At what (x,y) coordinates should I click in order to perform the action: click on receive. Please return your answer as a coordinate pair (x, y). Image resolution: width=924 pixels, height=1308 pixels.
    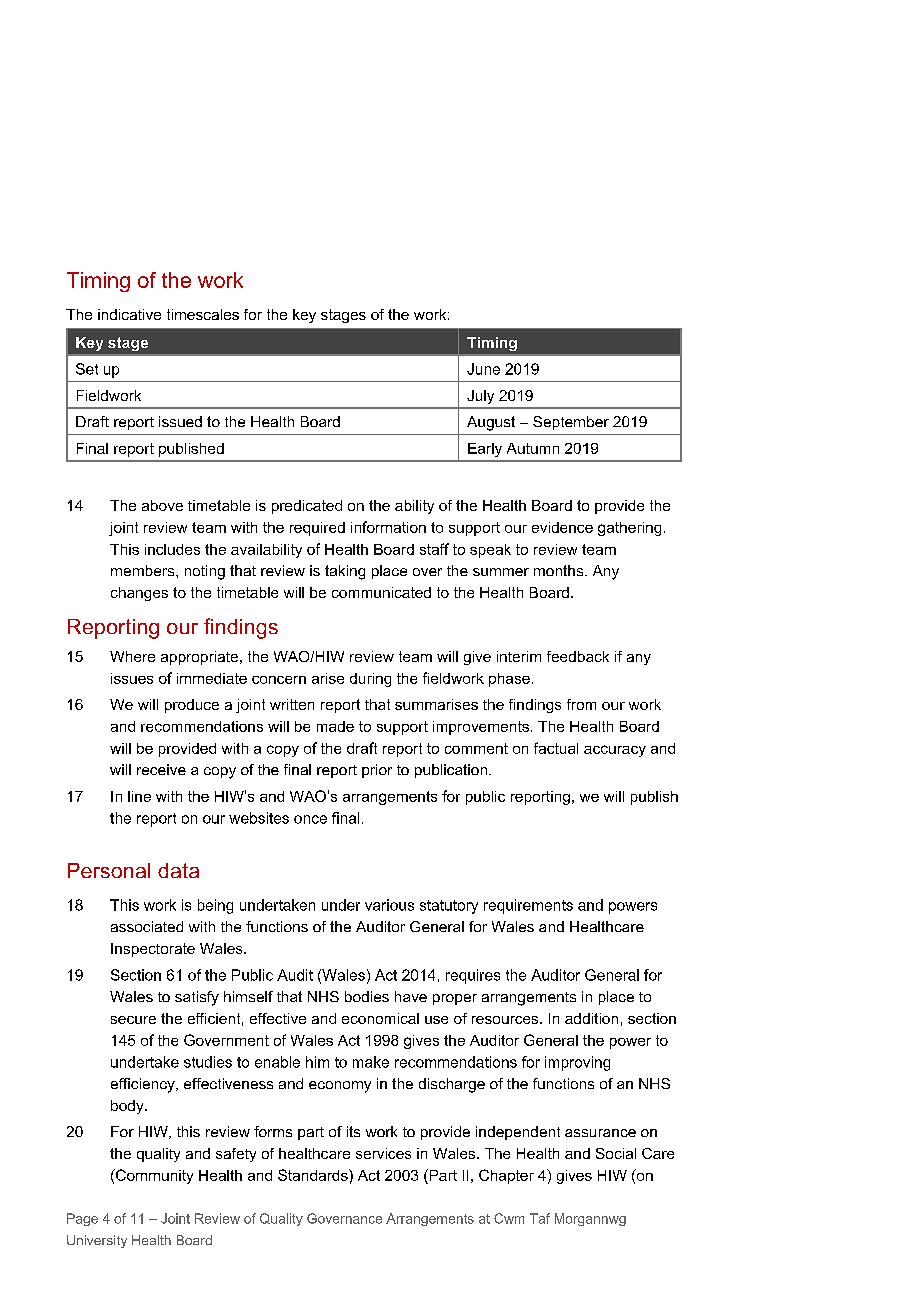
    Looking at the image, I should click on (161, 769).
